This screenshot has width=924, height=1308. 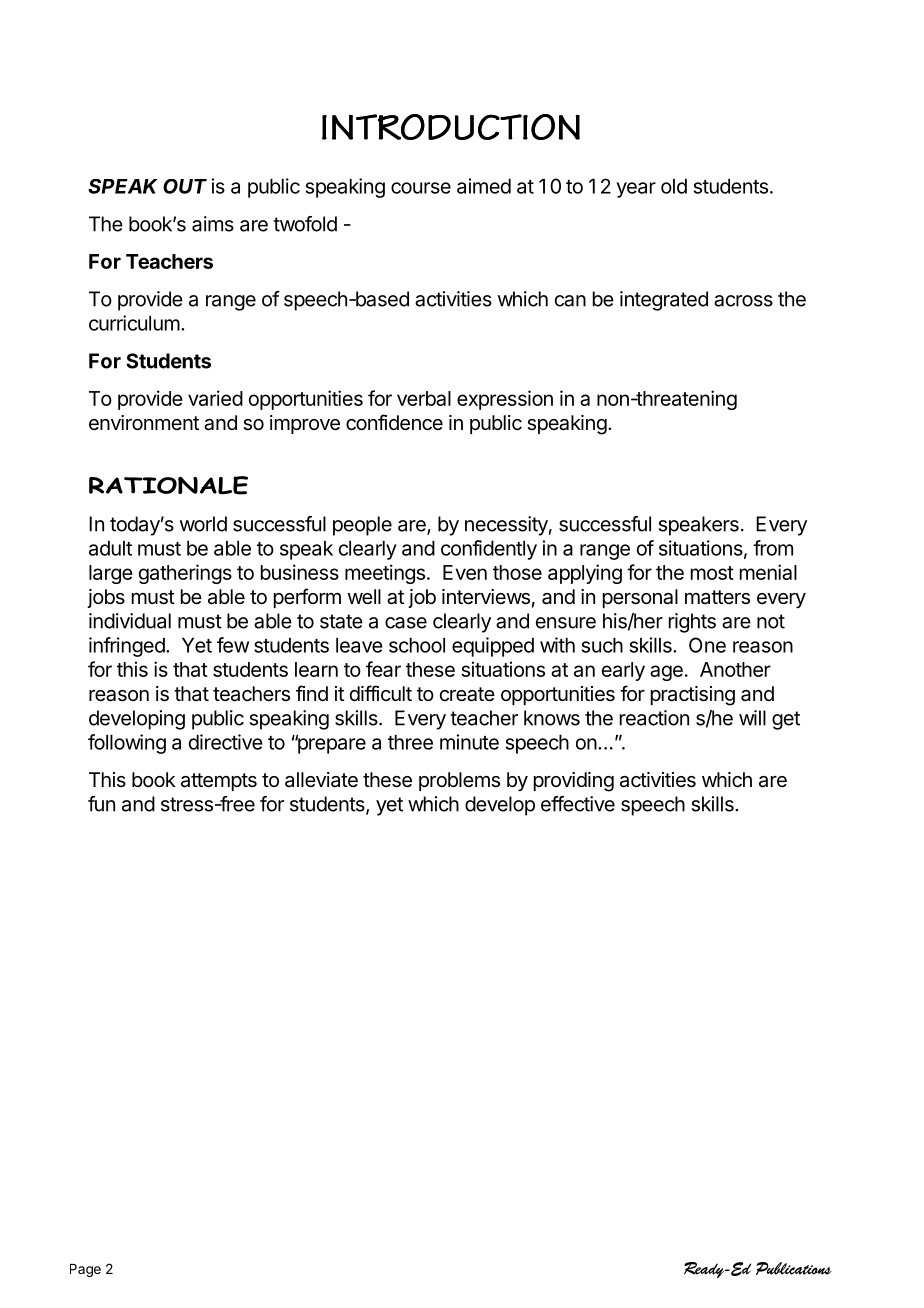 What do you see at coordinates (636, 190) in the screenshot?
I see `year` at bounding box center [636, 190].
